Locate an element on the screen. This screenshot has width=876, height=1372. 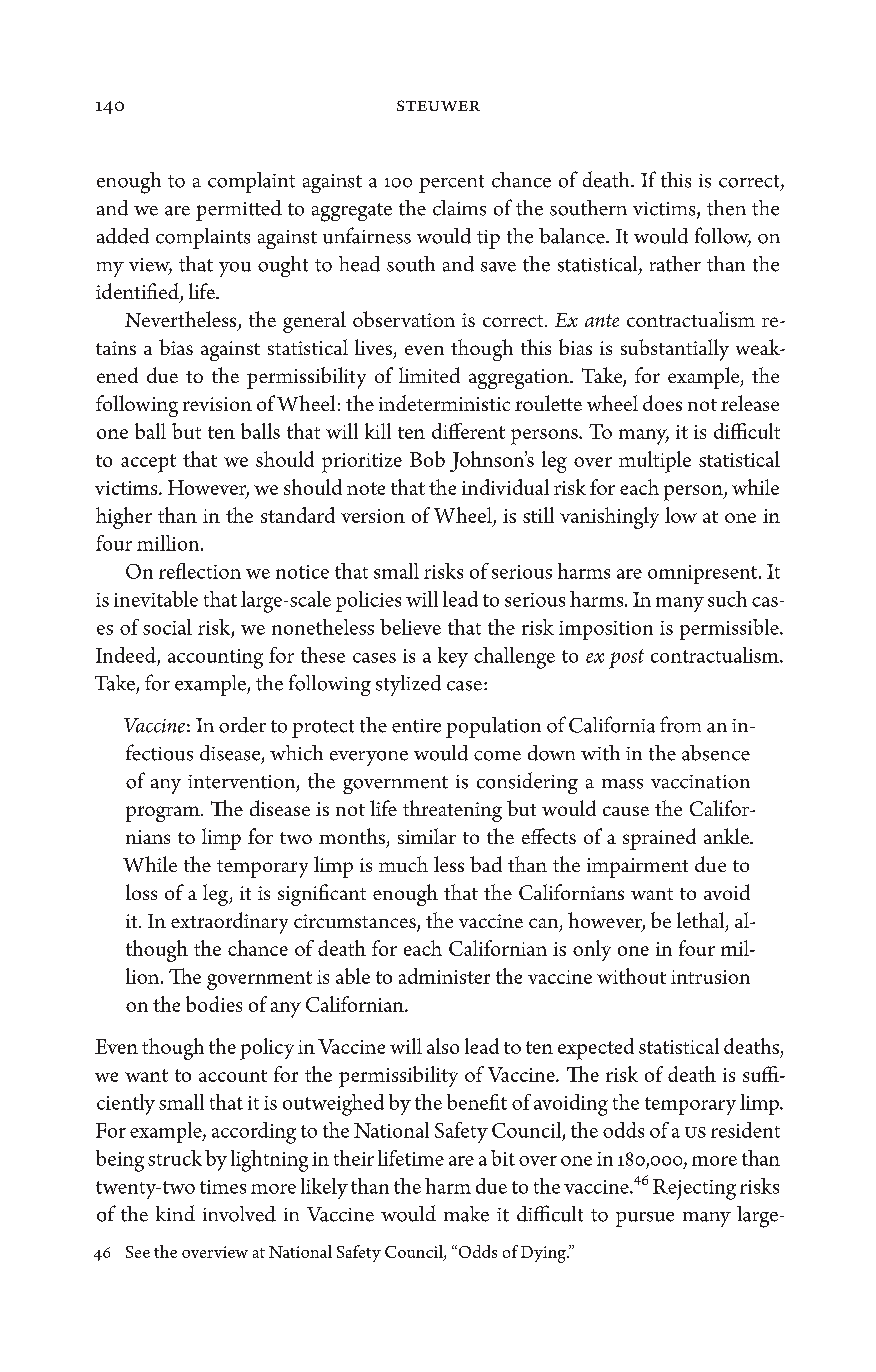
threatening is located at coordinates (452, 811).
